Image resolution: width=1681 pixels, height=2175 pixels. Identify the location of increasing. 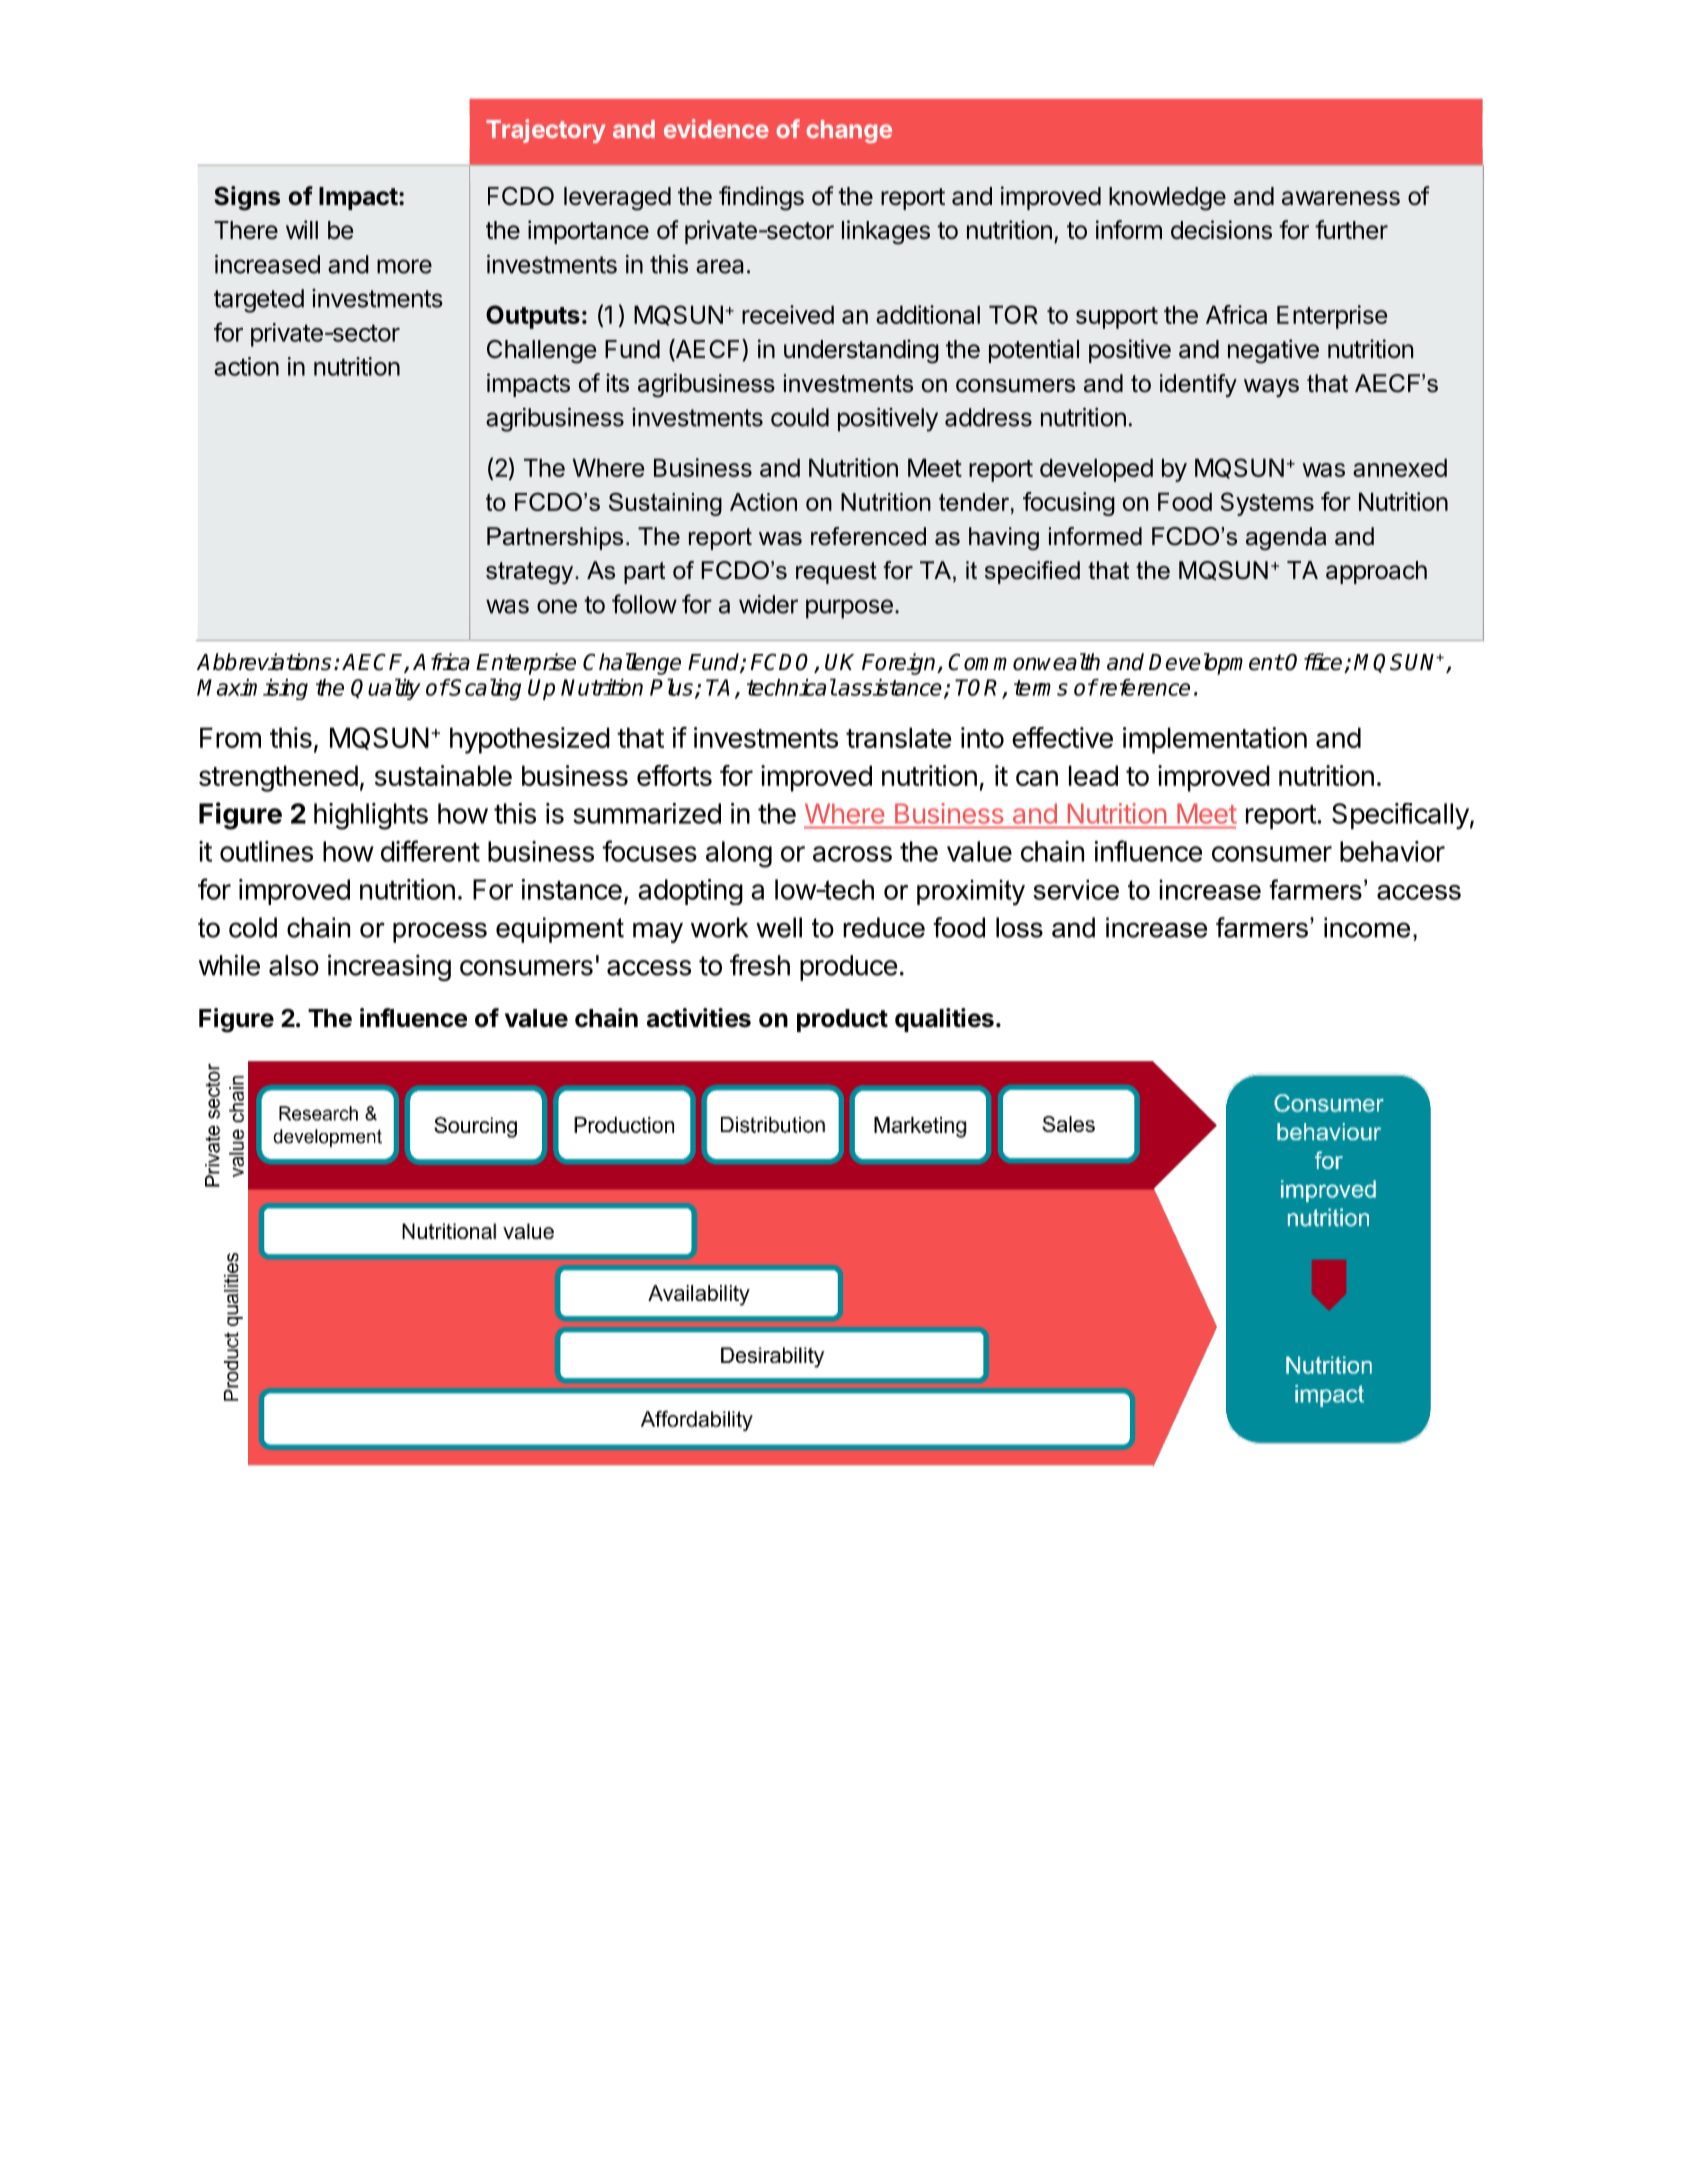
(389, 967).
